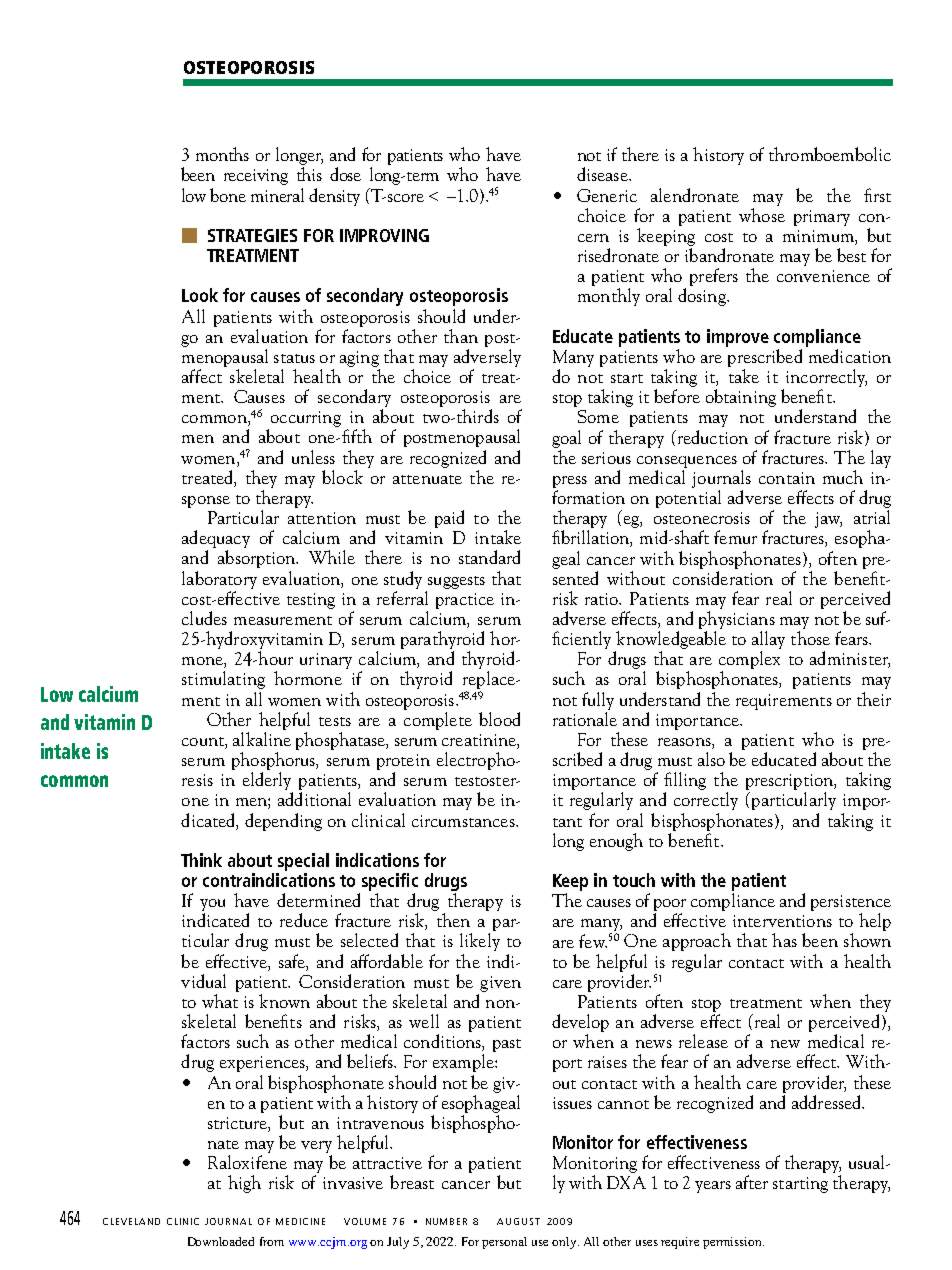 The image size is (952, 1270). I want to click on reduce, so click(304, 920).
